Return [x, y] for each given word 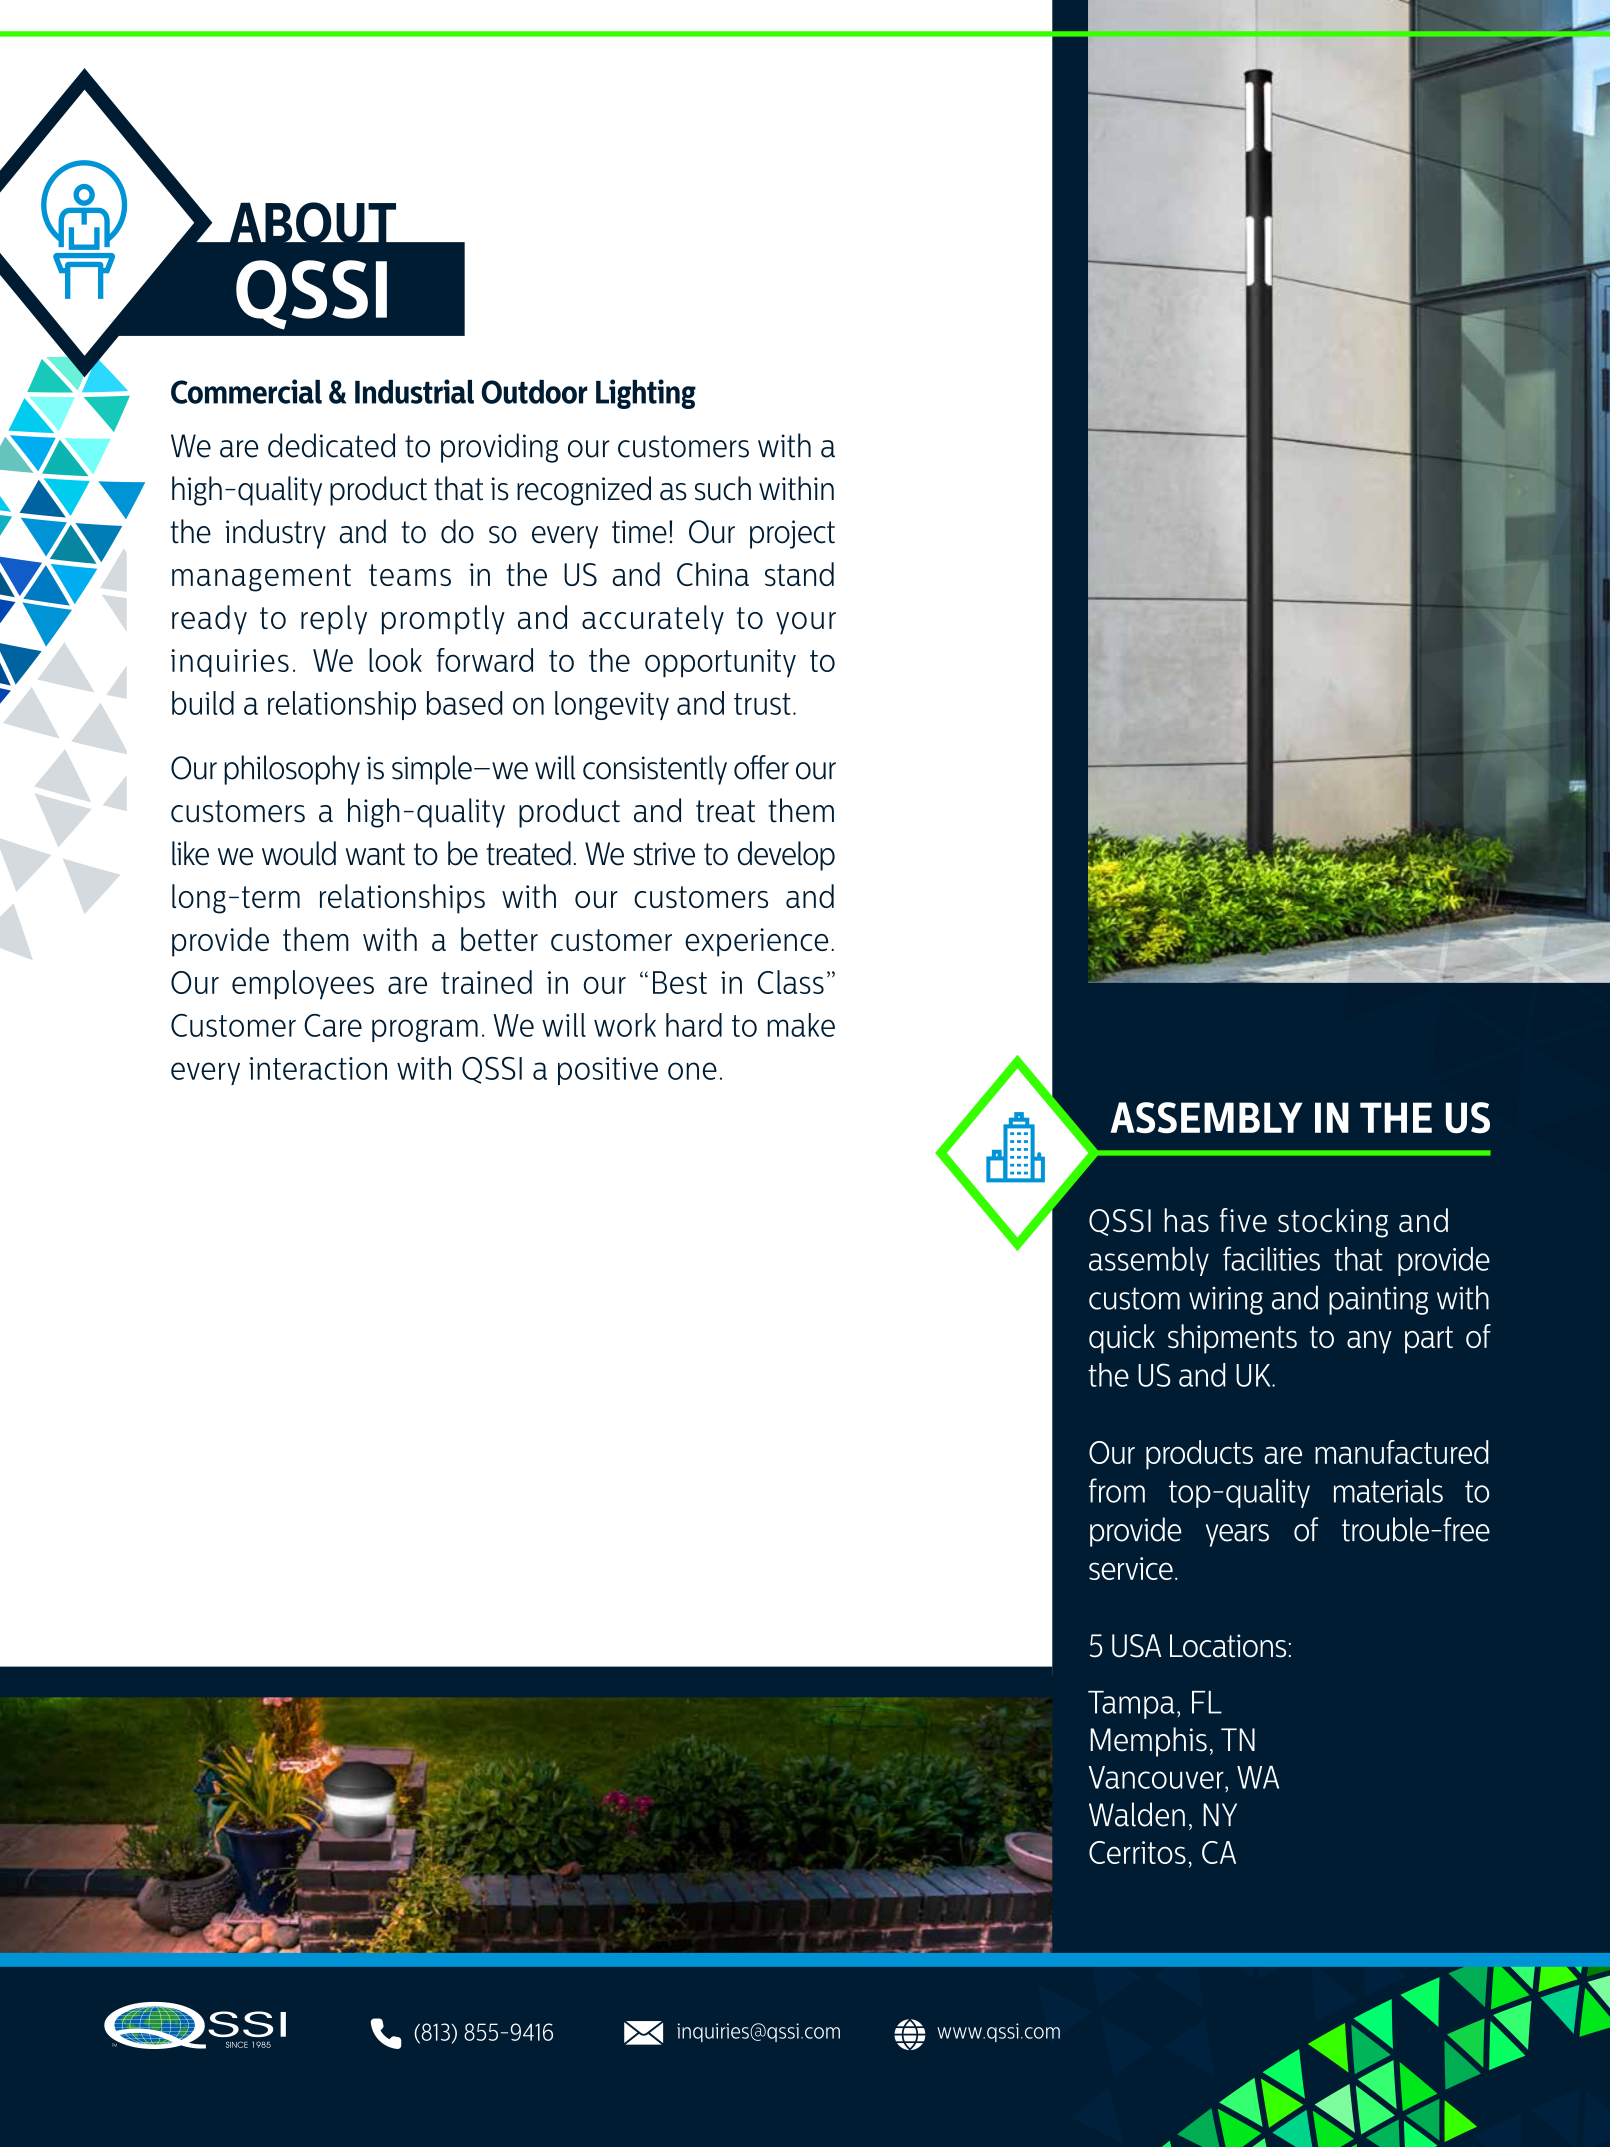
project [792, 534]
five [1243, 1220]
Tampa [1131, 1705]
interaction [318, 1068]
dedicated [331, 445]
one [692, 1071]
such [723, 488]
